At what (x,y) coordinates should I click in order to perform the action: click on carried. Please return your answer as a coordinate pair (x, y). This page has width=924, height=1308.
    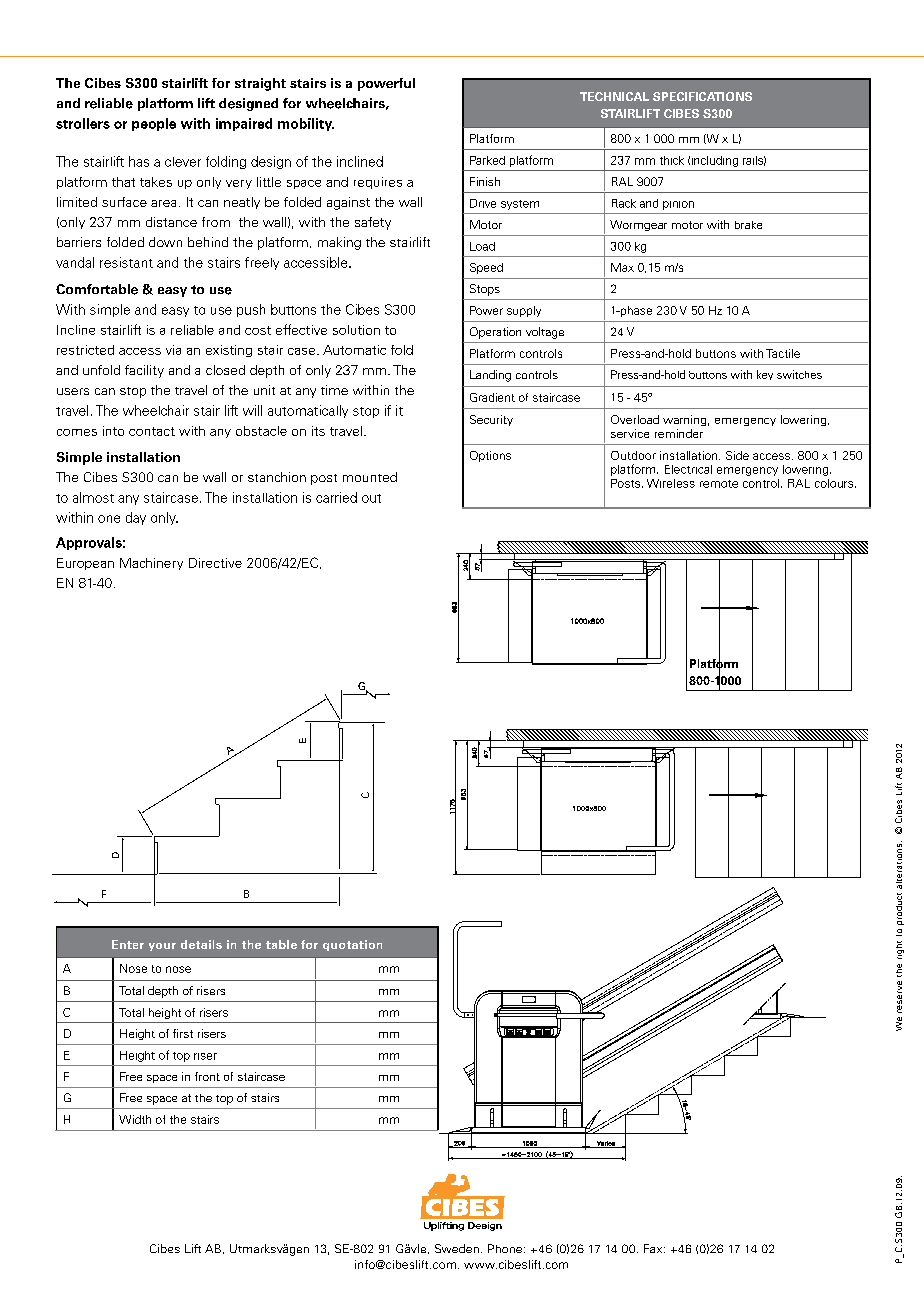
    Looking at the image, I should click on (336, 497).
